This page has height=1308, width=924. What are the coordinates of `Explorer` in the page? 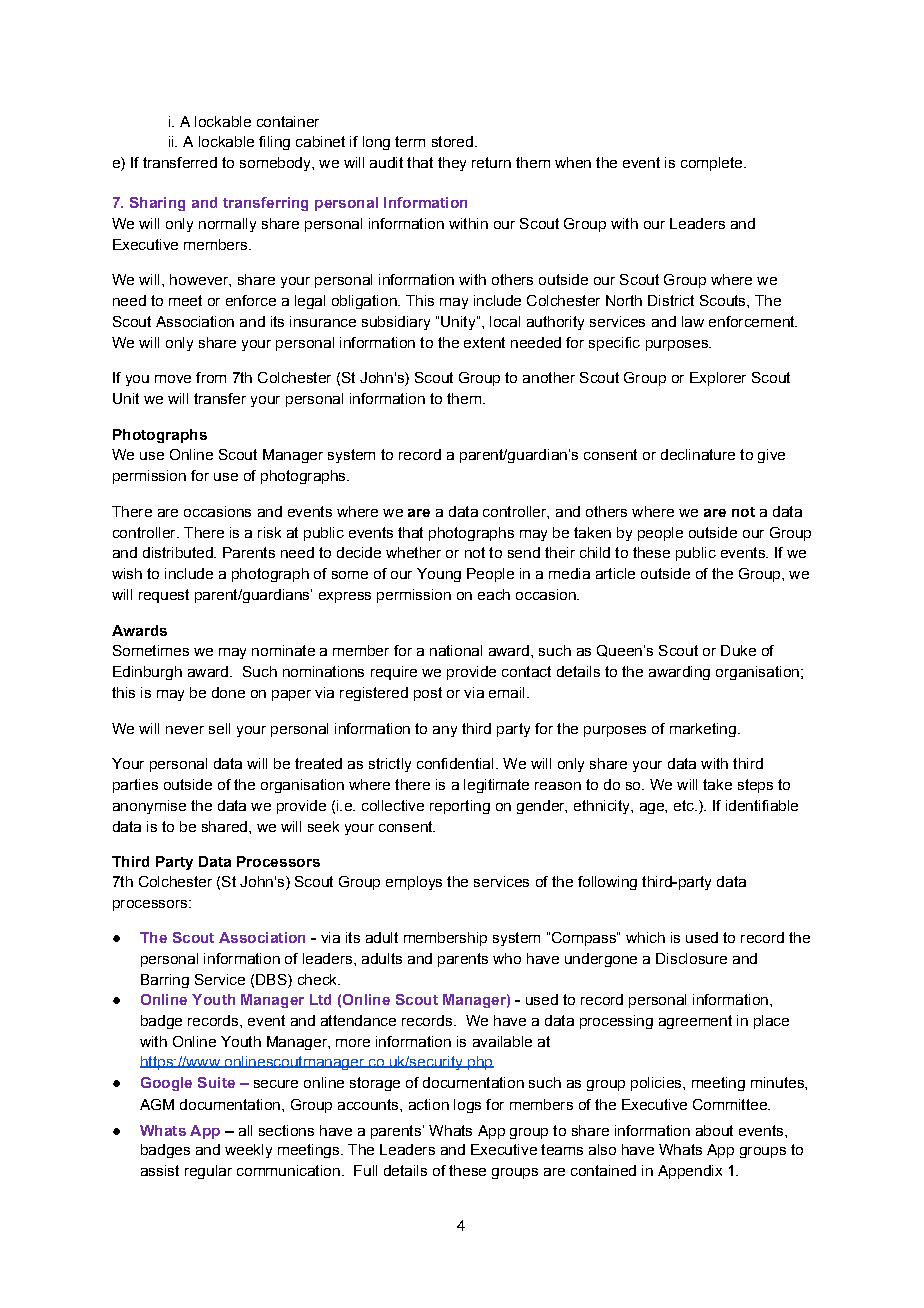 It's located at (718, 379).
